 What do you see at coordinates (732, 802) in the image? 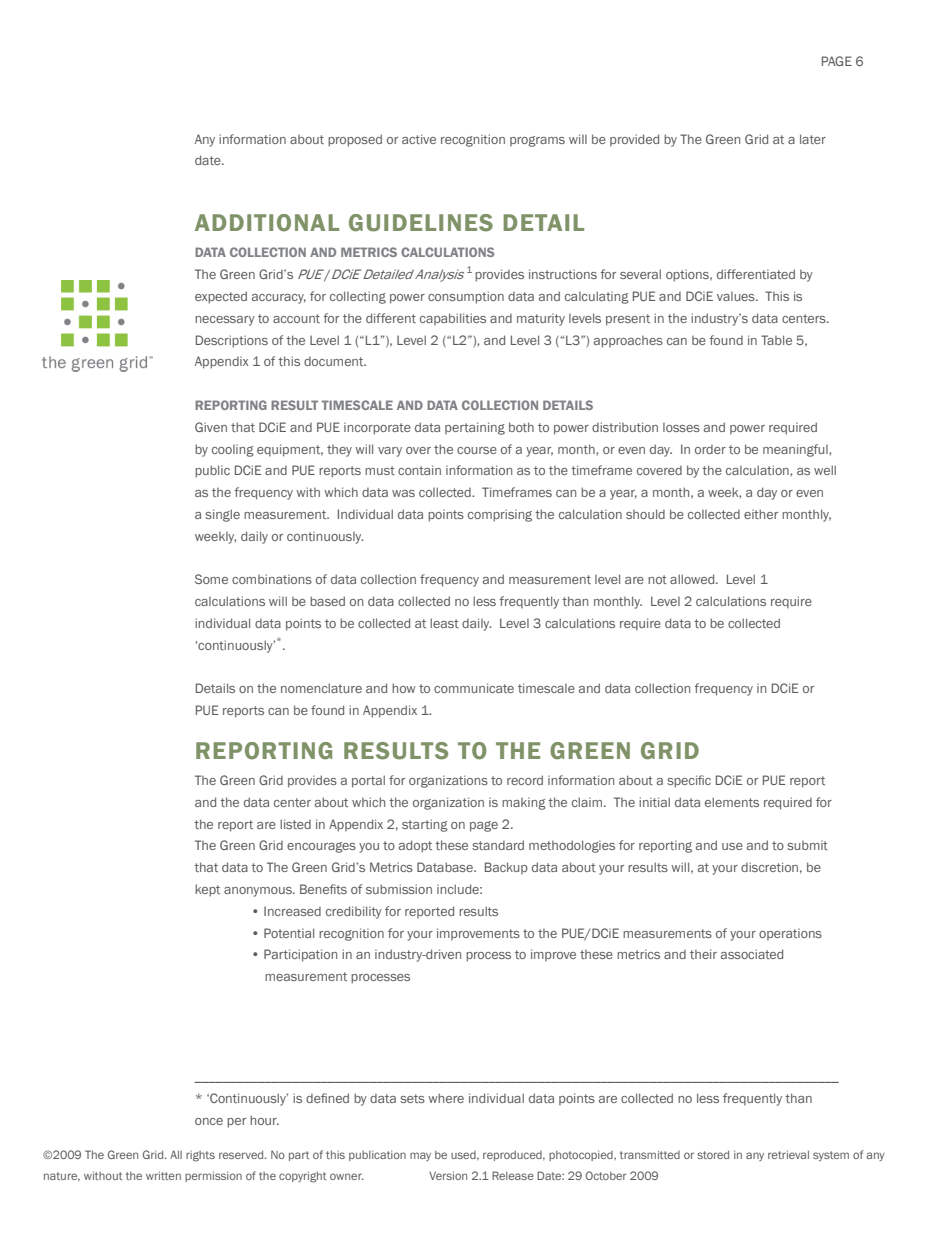
I see `elements` at bounding box center [732, 802].
